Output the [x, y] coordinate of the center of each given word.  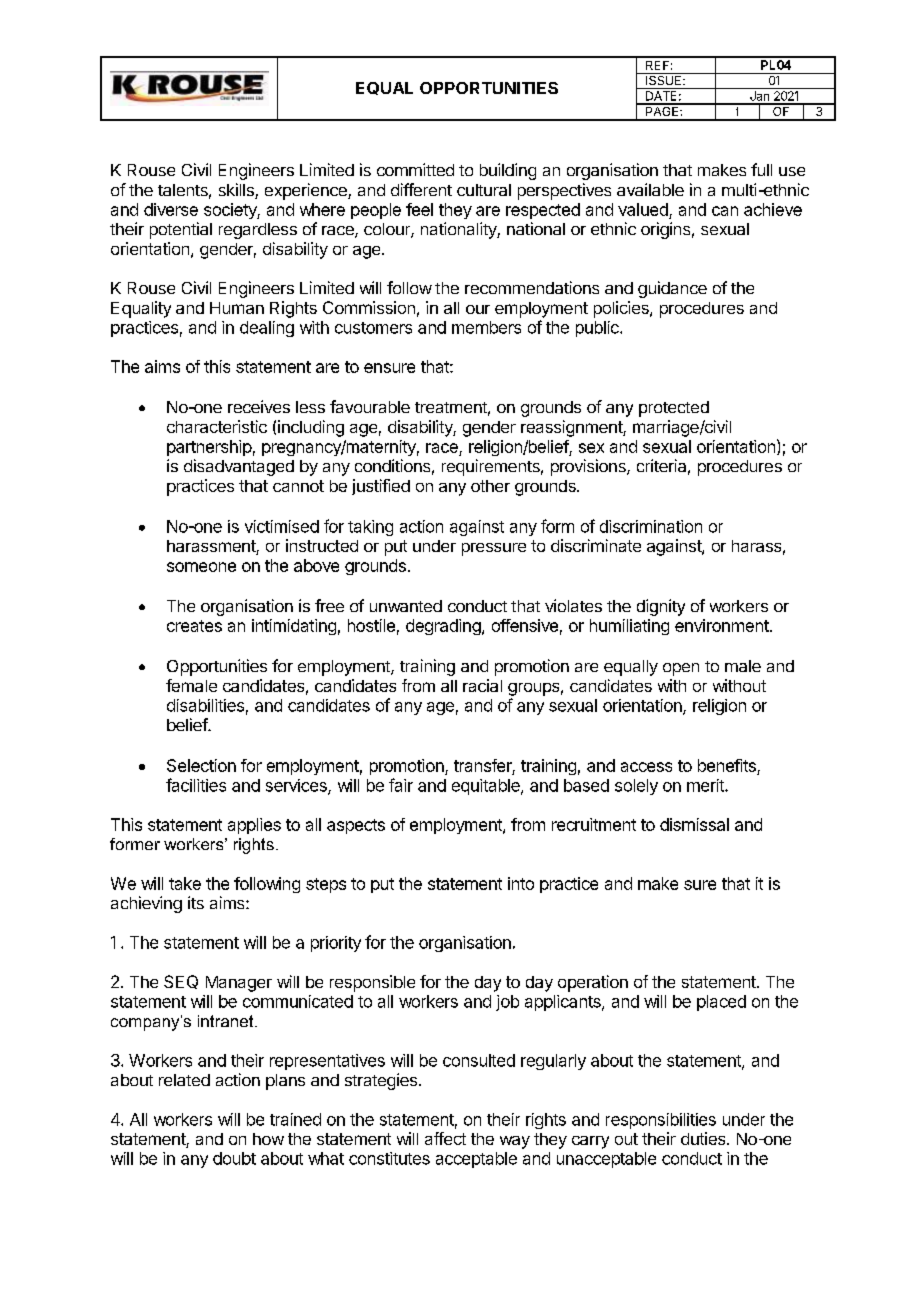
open [681, 669]
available [650, 189]
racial [482, 685]
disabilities [205, 705]
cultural [484, 190]
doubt [234, 1158]
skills [237, 191]
